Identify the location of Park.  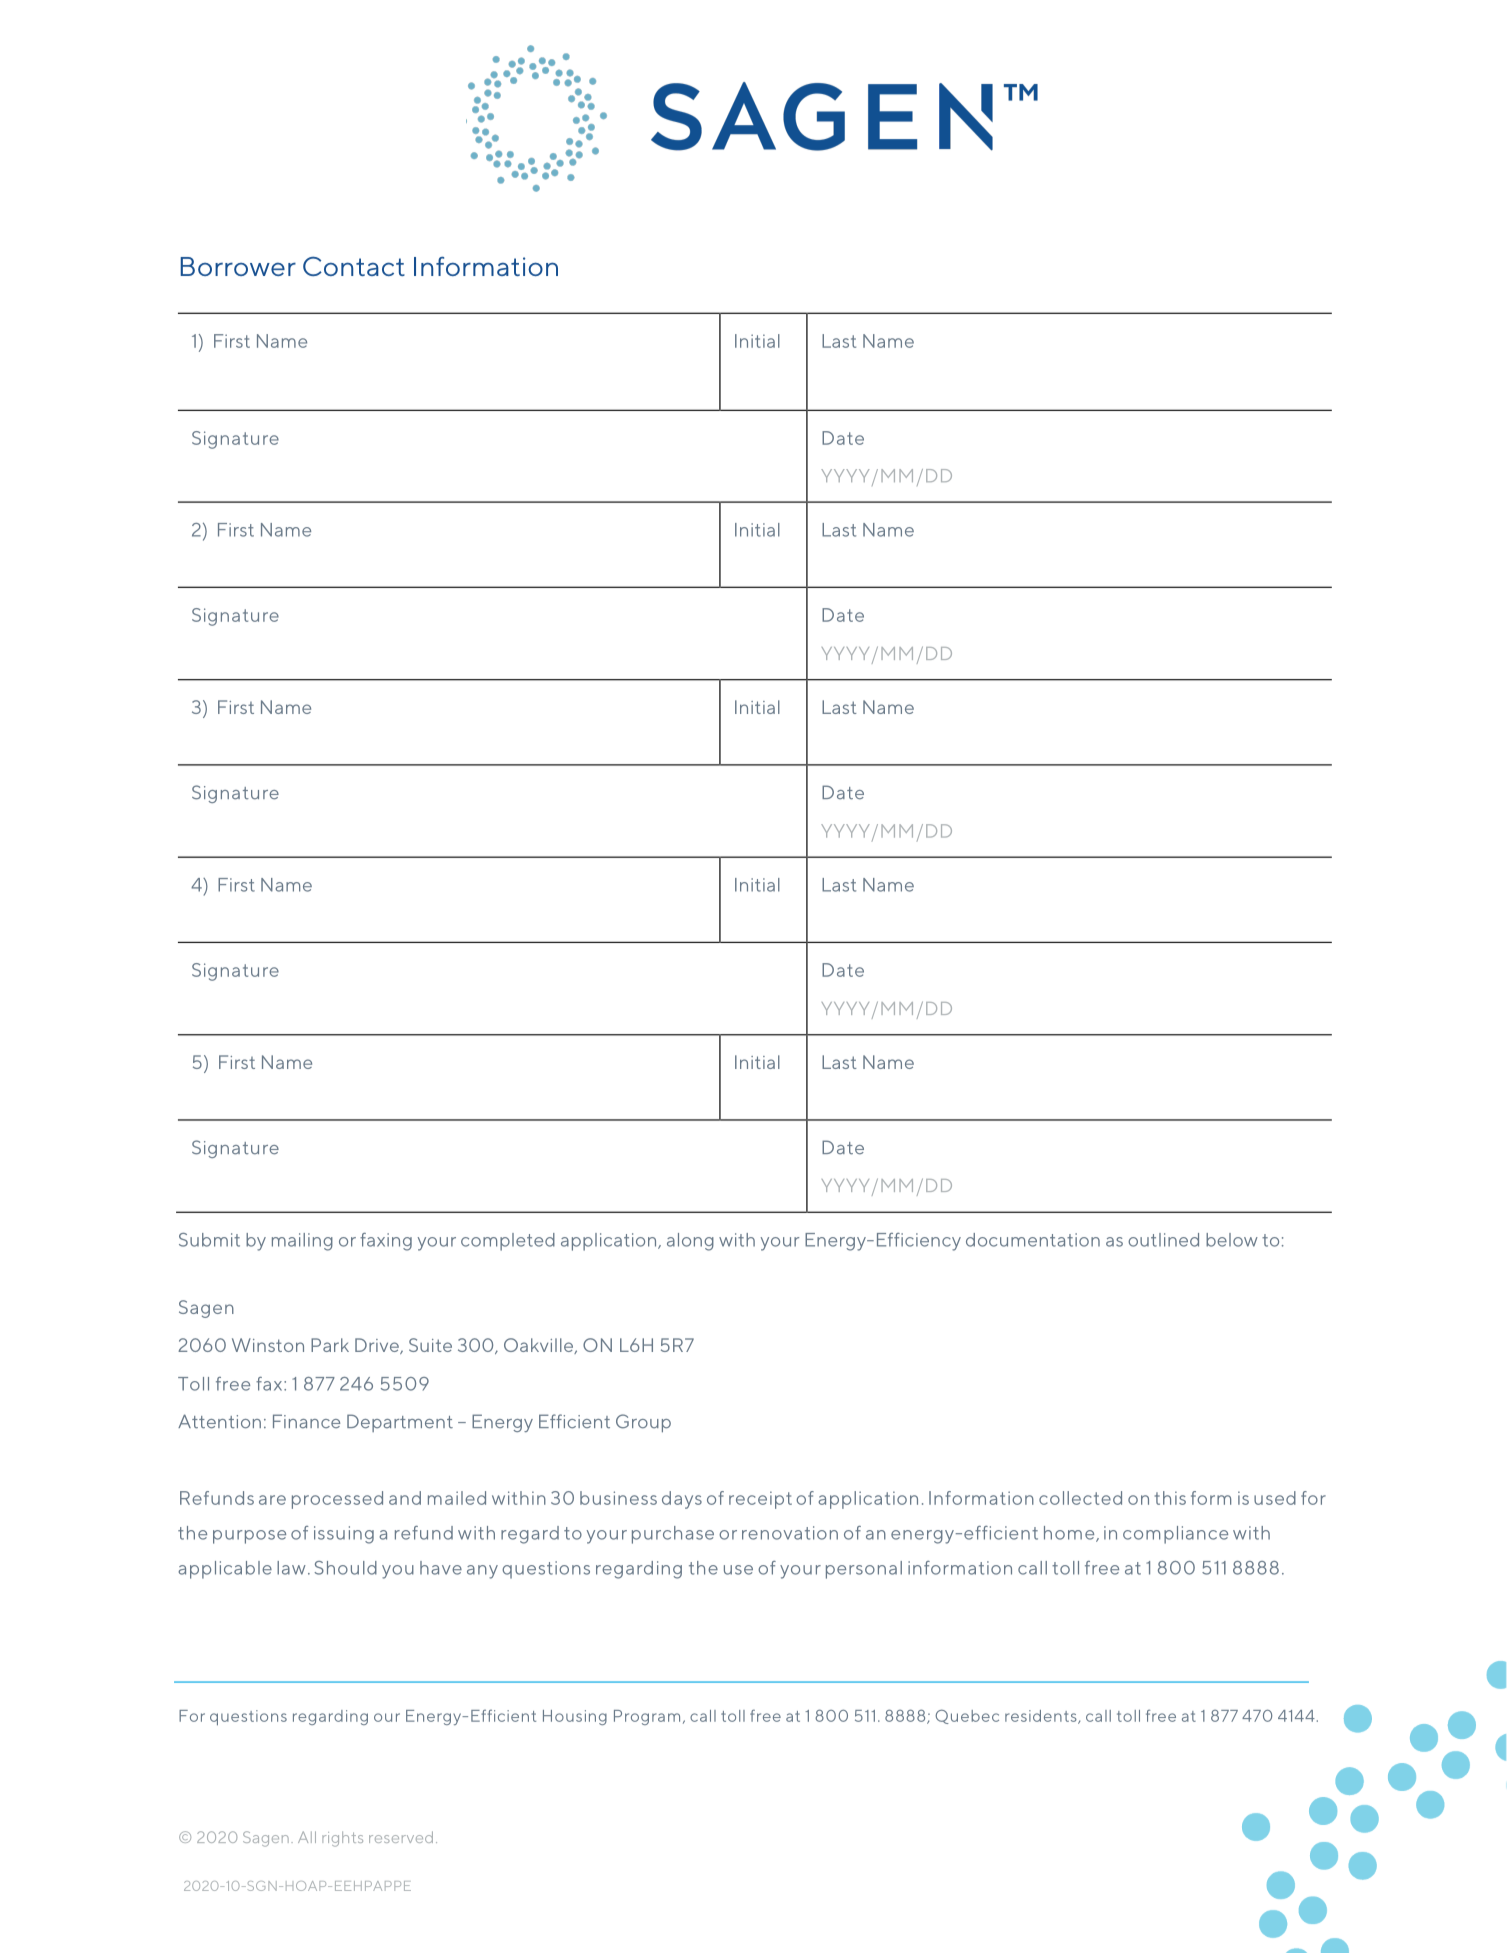
(330, 1345).
